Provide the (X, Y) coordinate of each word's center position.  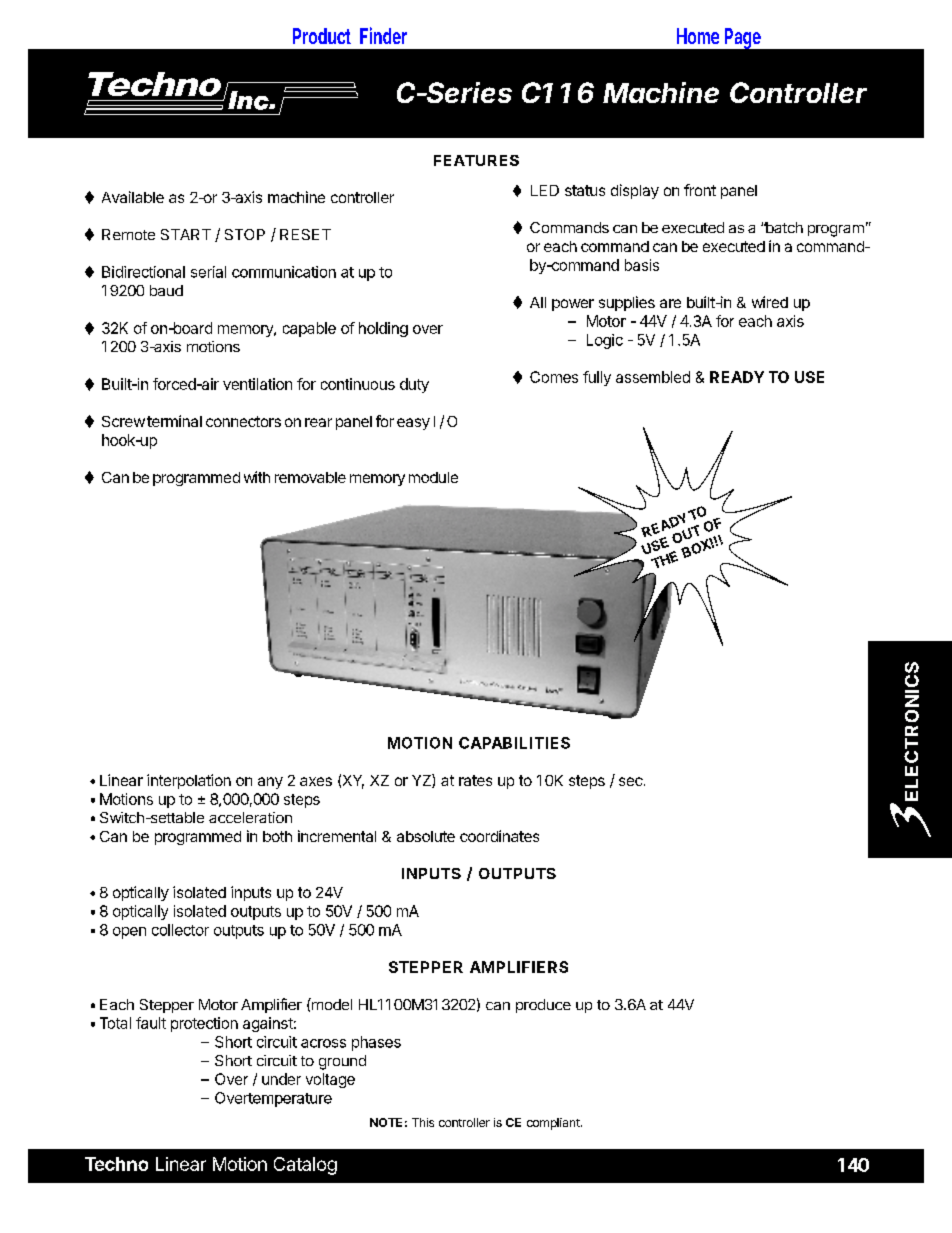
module (433, 477)
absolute (426, 836)
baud (166, 290)
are (670, 303)
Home (698, 36)
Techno (116, 1164)
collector (180, 930)
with (257, 477)
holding (383, 329)
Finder (383, 35)
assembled (653, 377)
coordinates (499, 836)
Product (322, 36)
